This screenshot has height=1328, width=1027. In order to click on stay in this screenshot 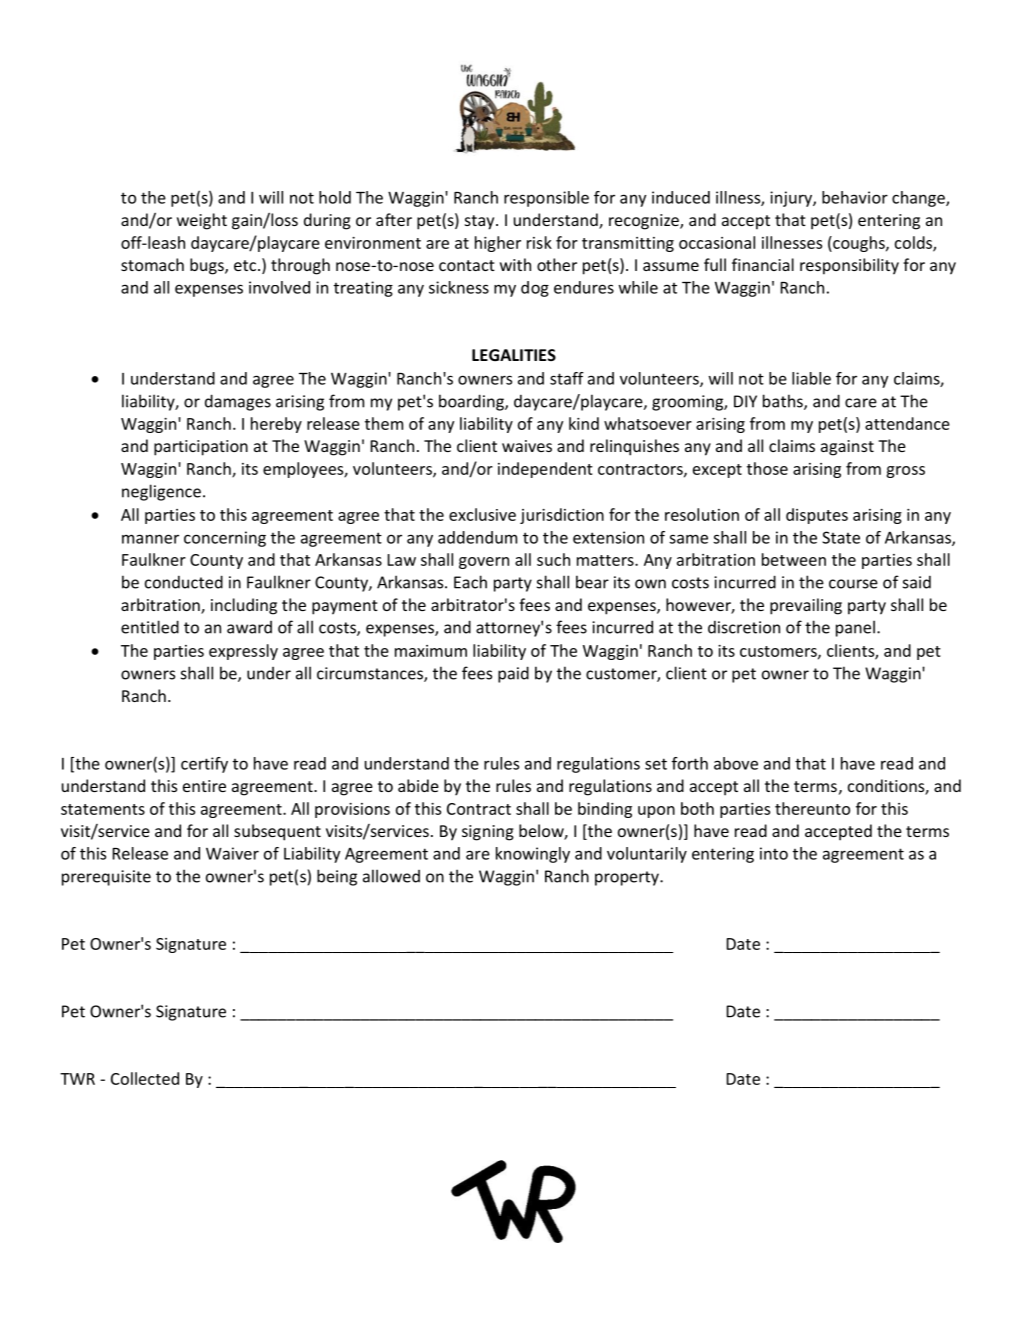, I will do `click(481, 222)`.
